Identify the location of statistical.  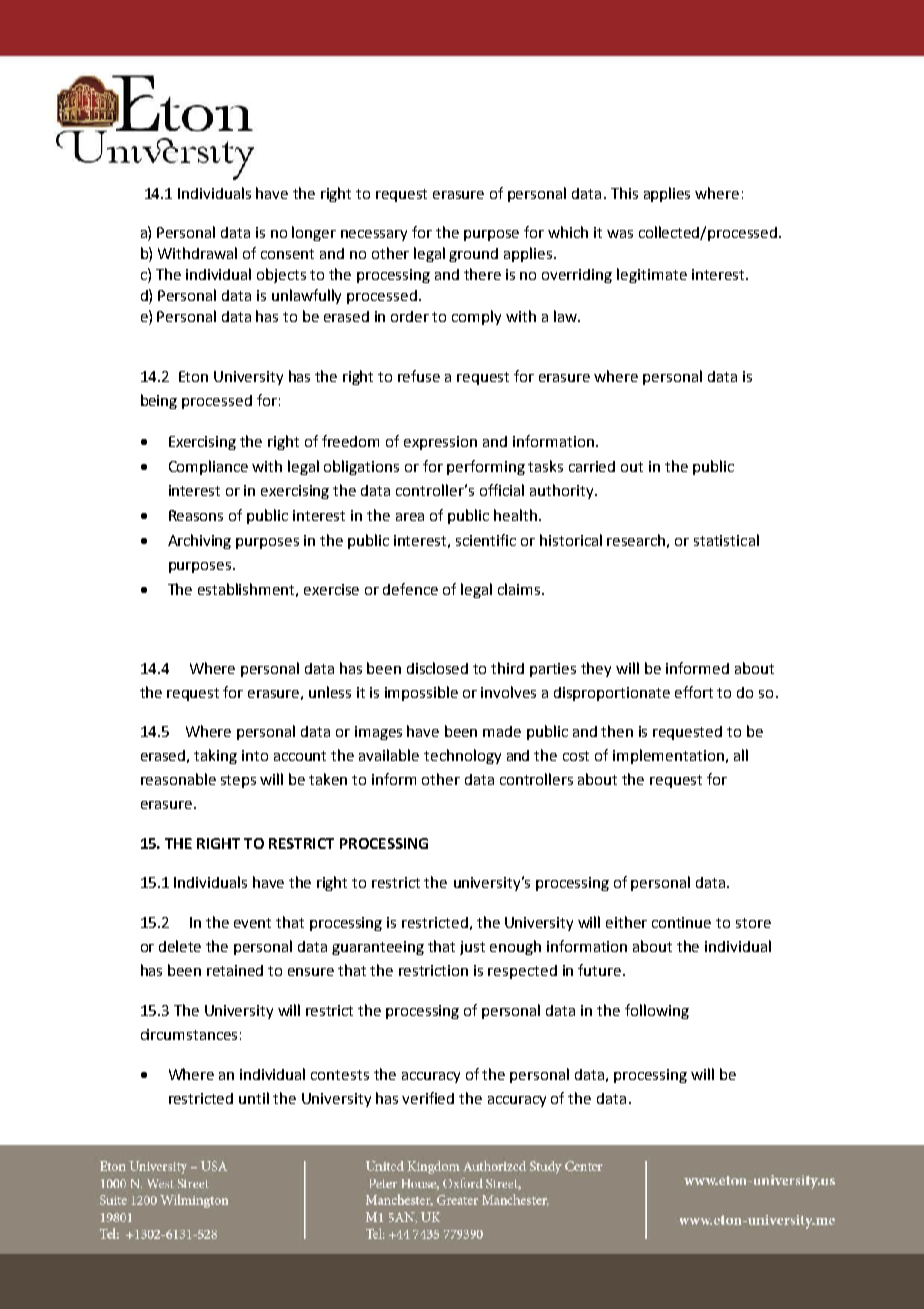
(726, 540).
